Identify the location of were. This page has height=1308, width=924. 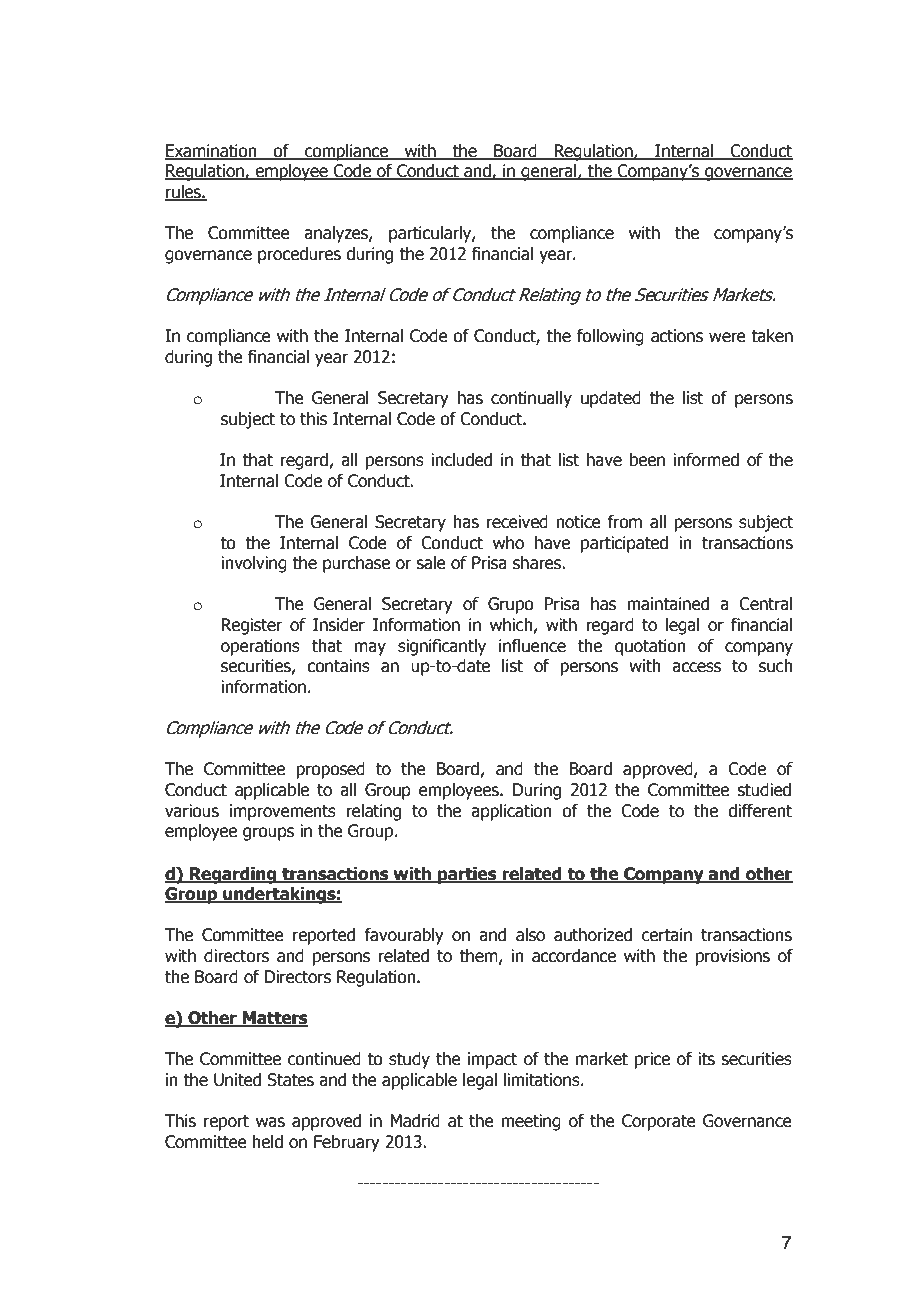
(727, 337).
